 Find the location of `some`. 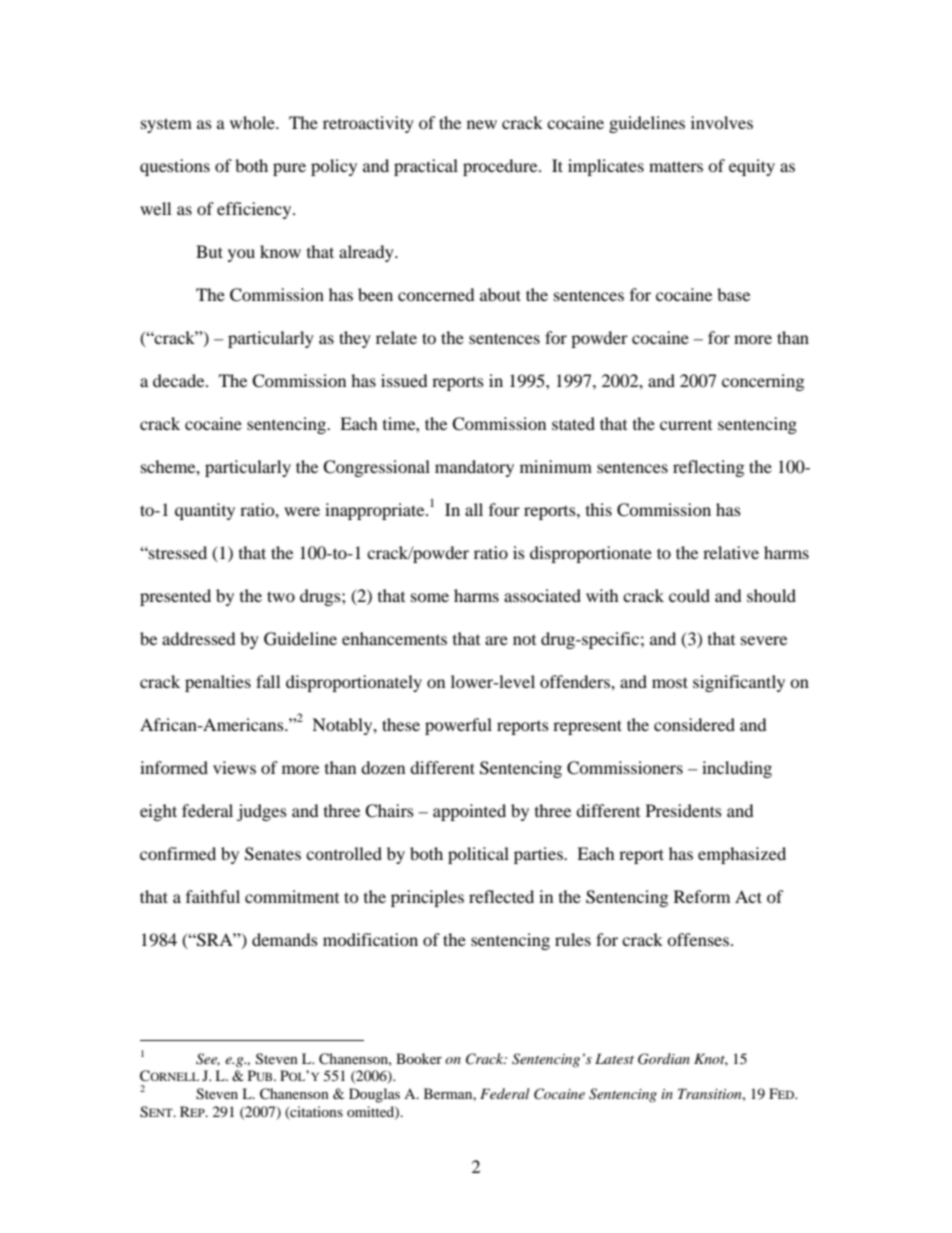

some is located at coordinates (430, 597).
